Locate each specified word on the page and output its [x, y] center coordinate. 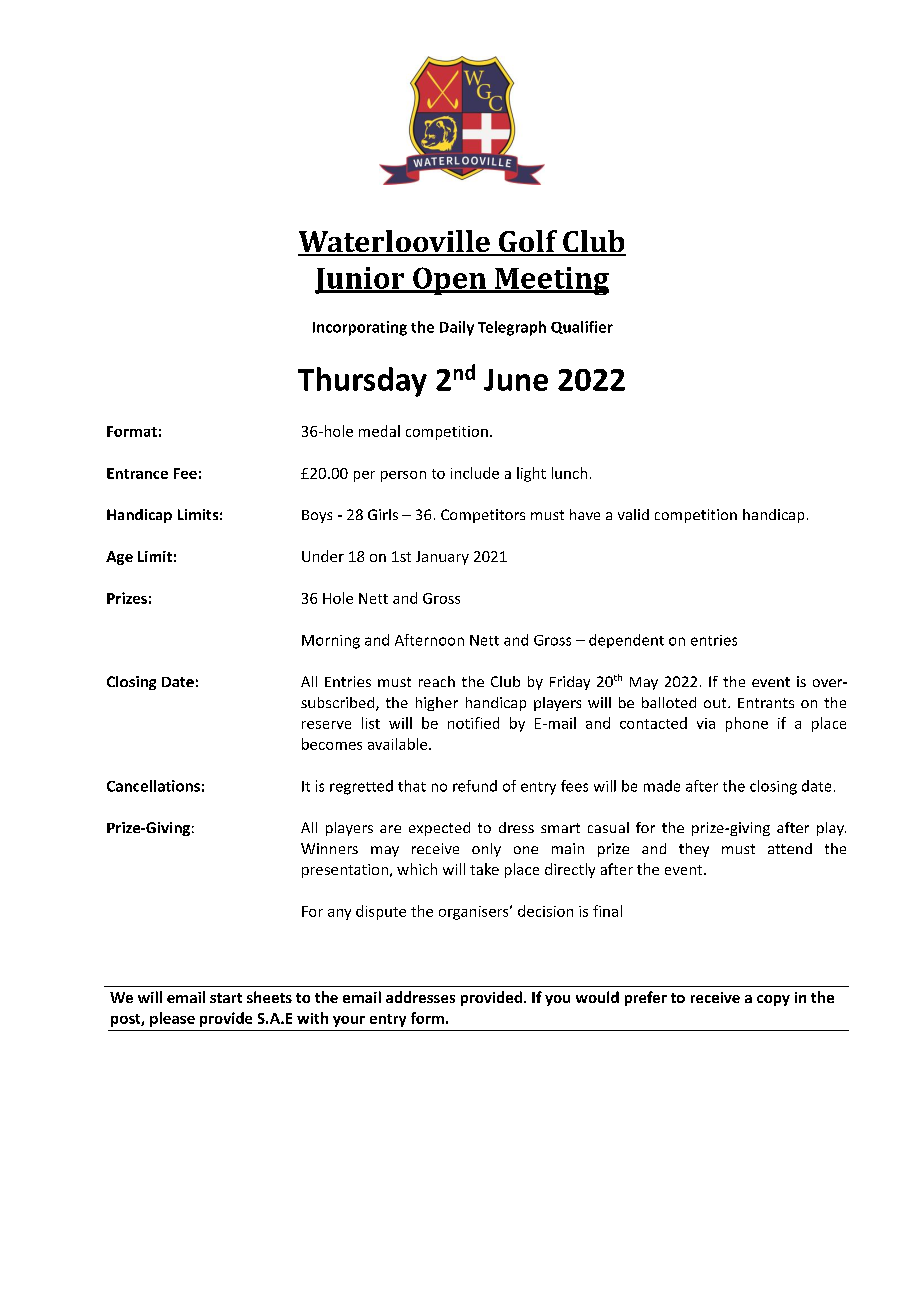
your [349, 1021]
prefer [646, 998]
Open [450, 281]
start [226, 998]
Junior [361, 280]
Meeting [551, 281]
